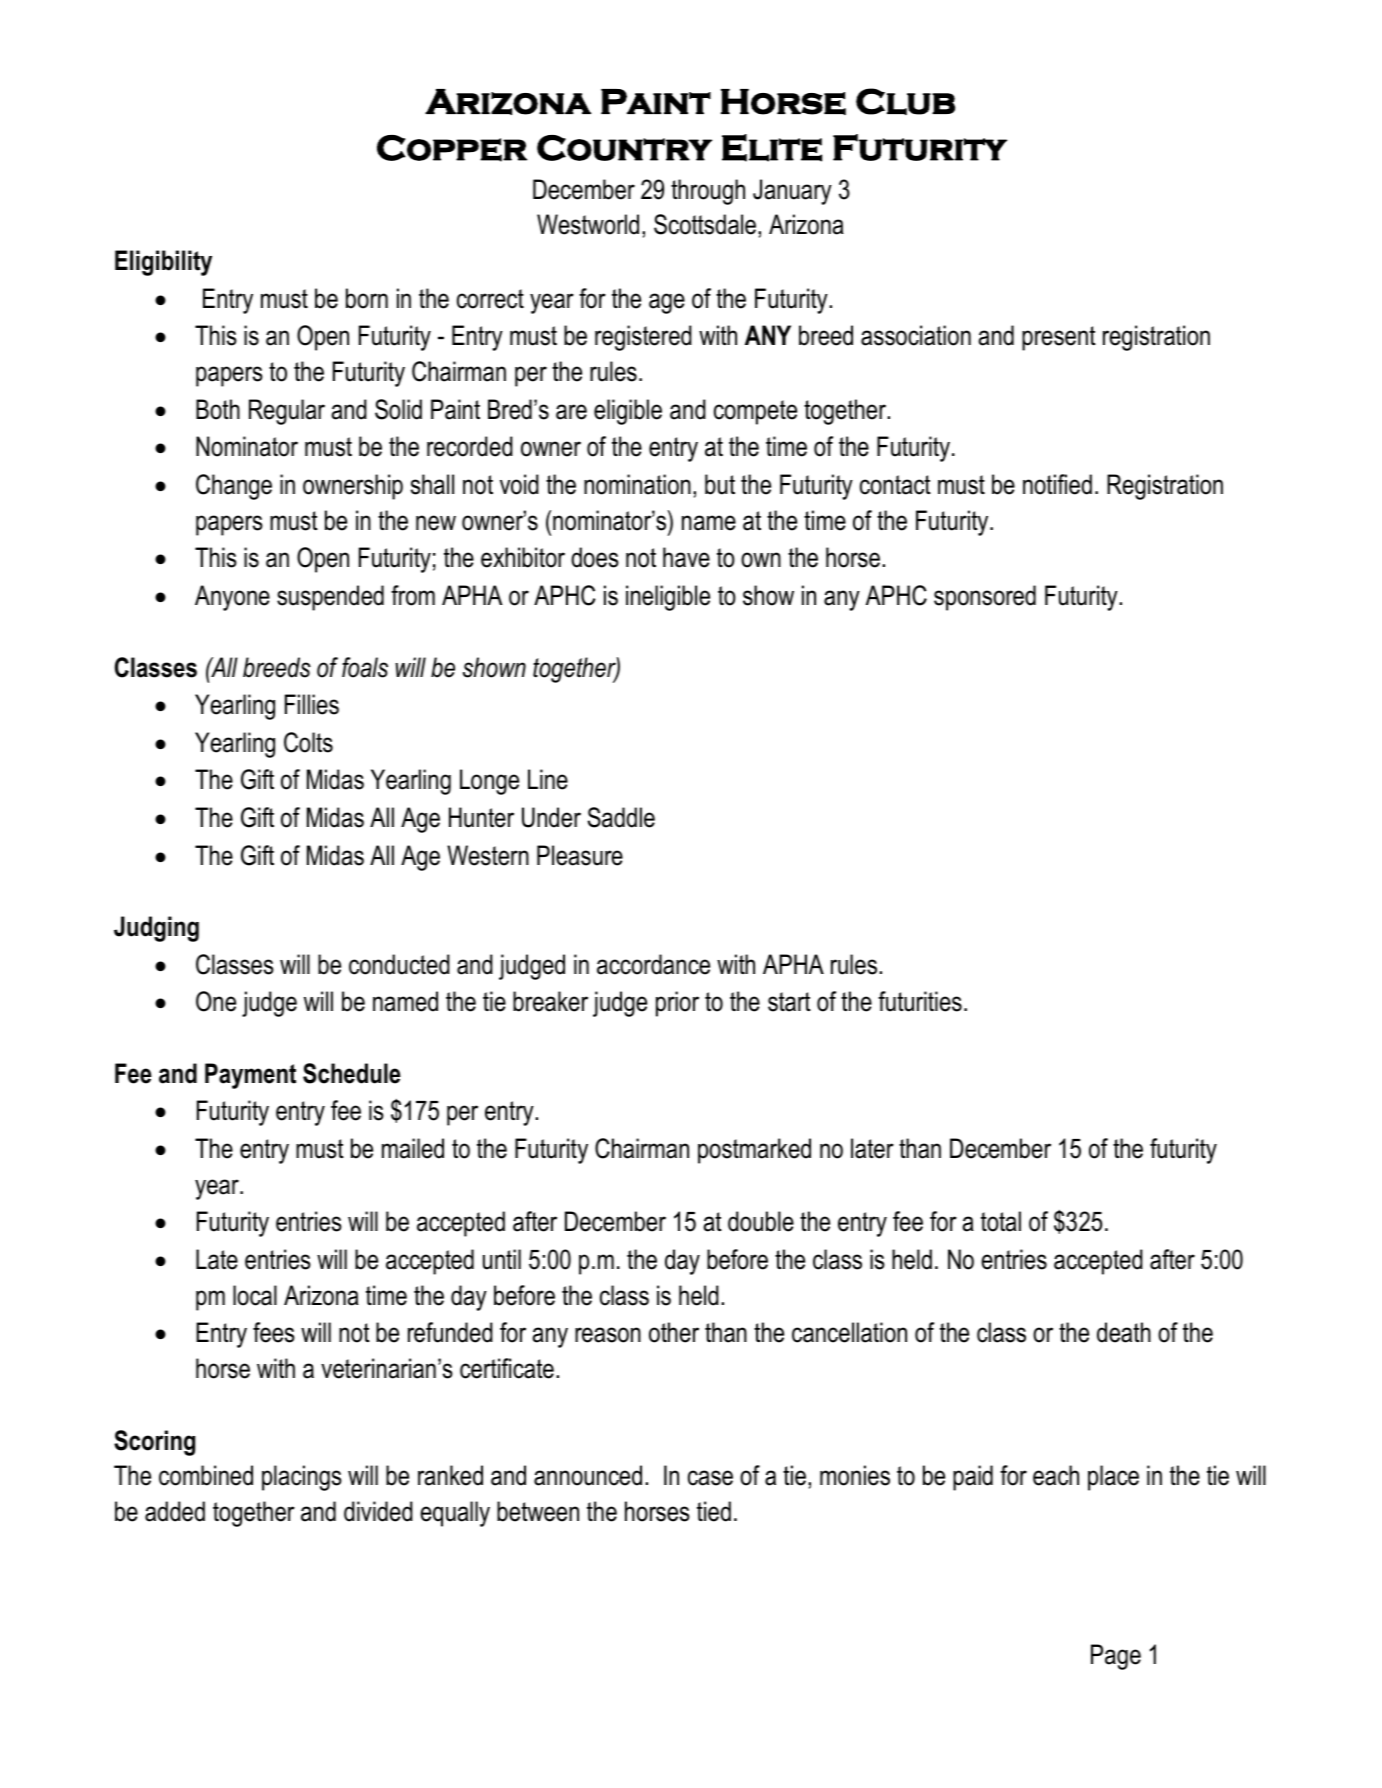 The width and height of the screenshot is (1382, 1788). What do you see at coordinates (624, 148) in the screenshot?
I see `Country` at bounding box center [624, 148].
